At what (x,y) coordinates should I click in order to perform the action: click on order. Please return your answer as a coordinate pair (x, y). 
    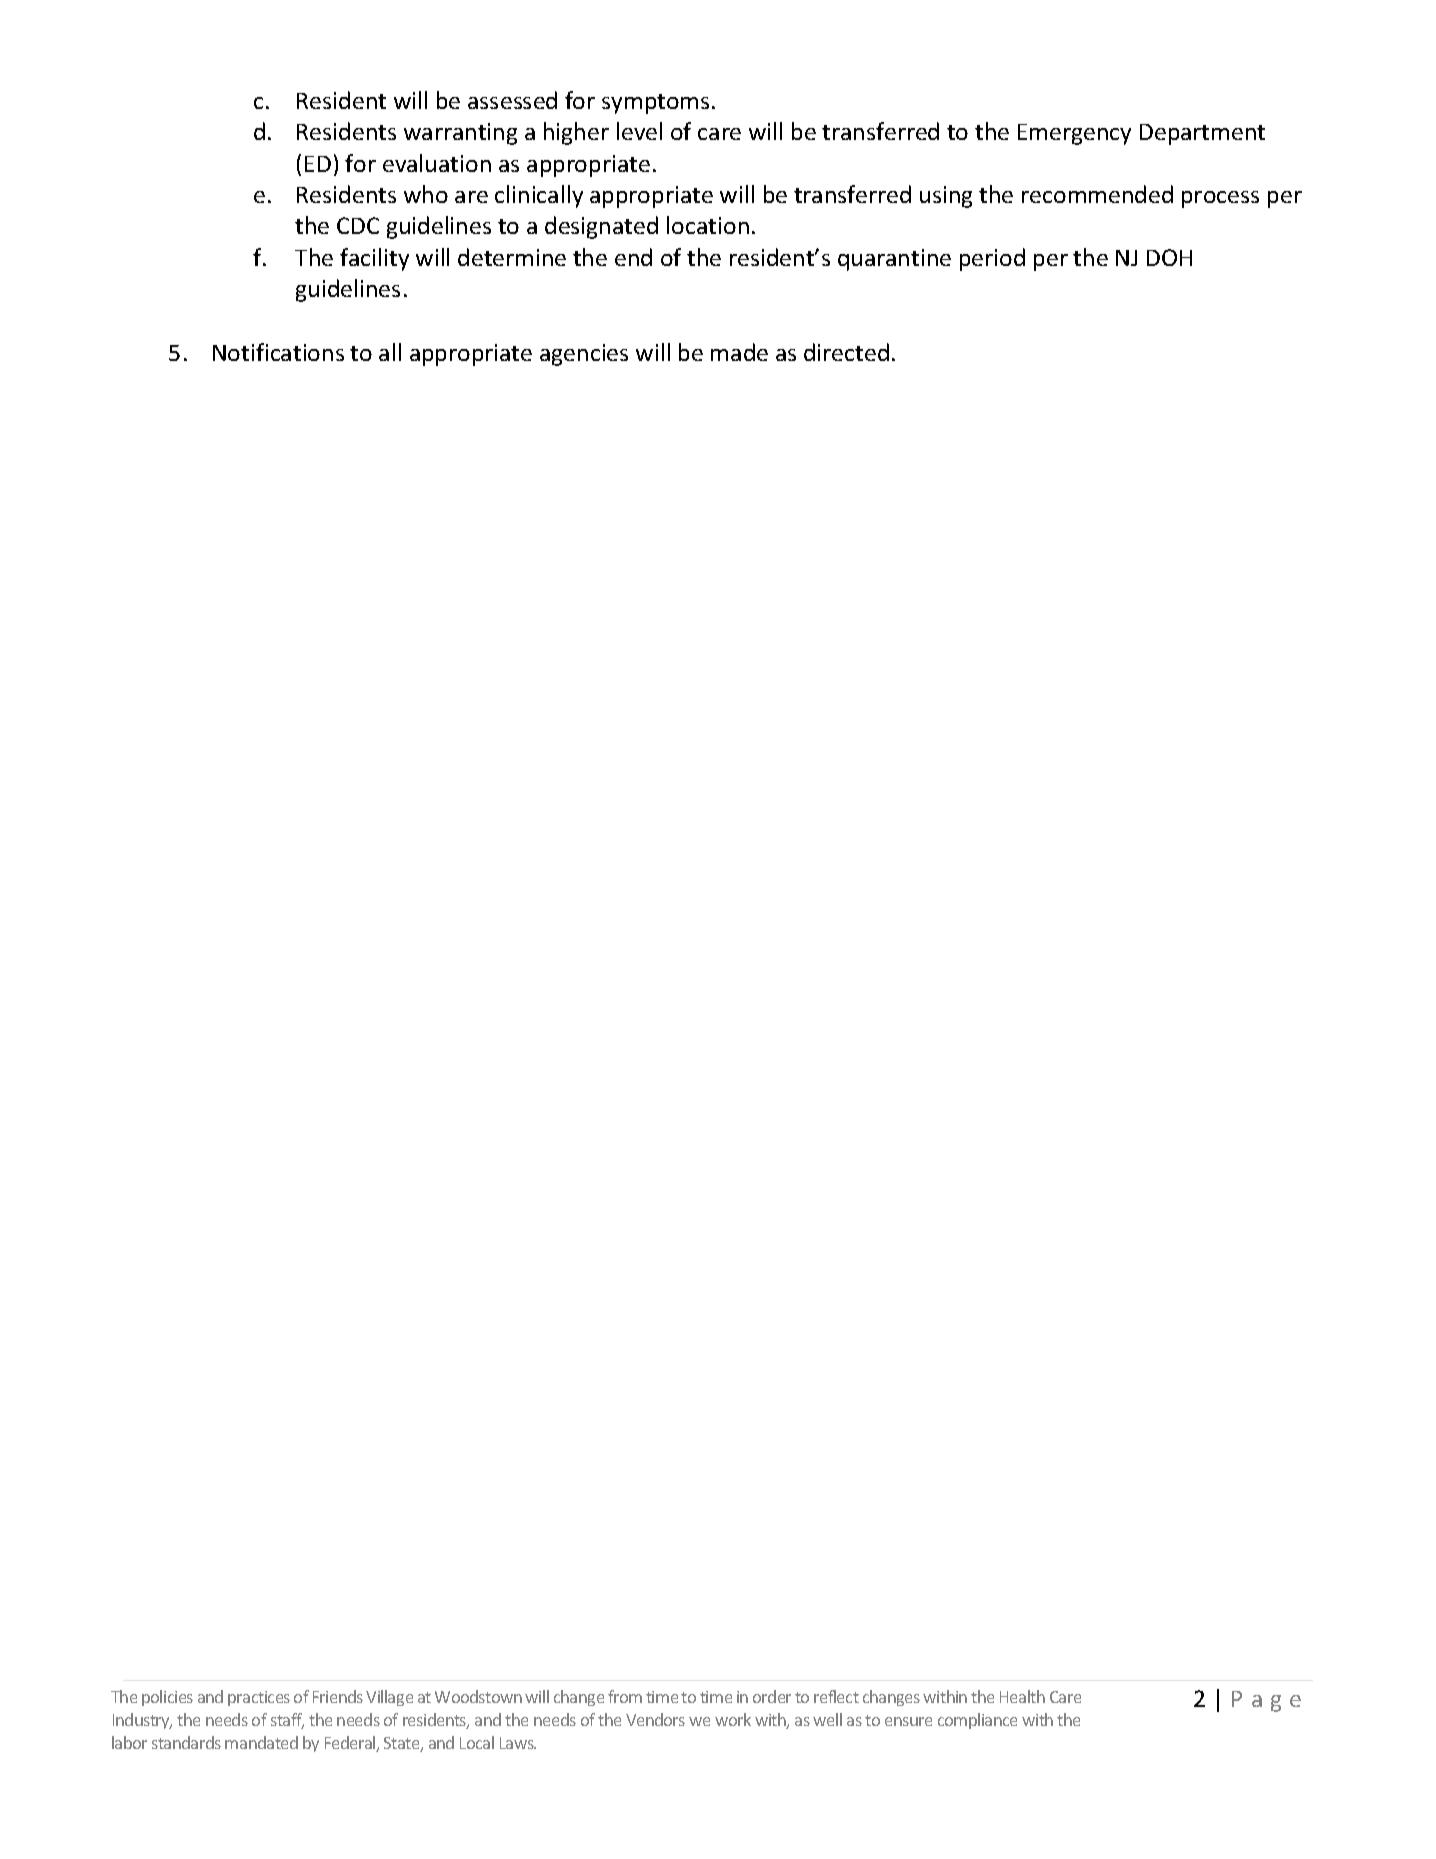
    Looking at the image, I should click on (772, 1696).
